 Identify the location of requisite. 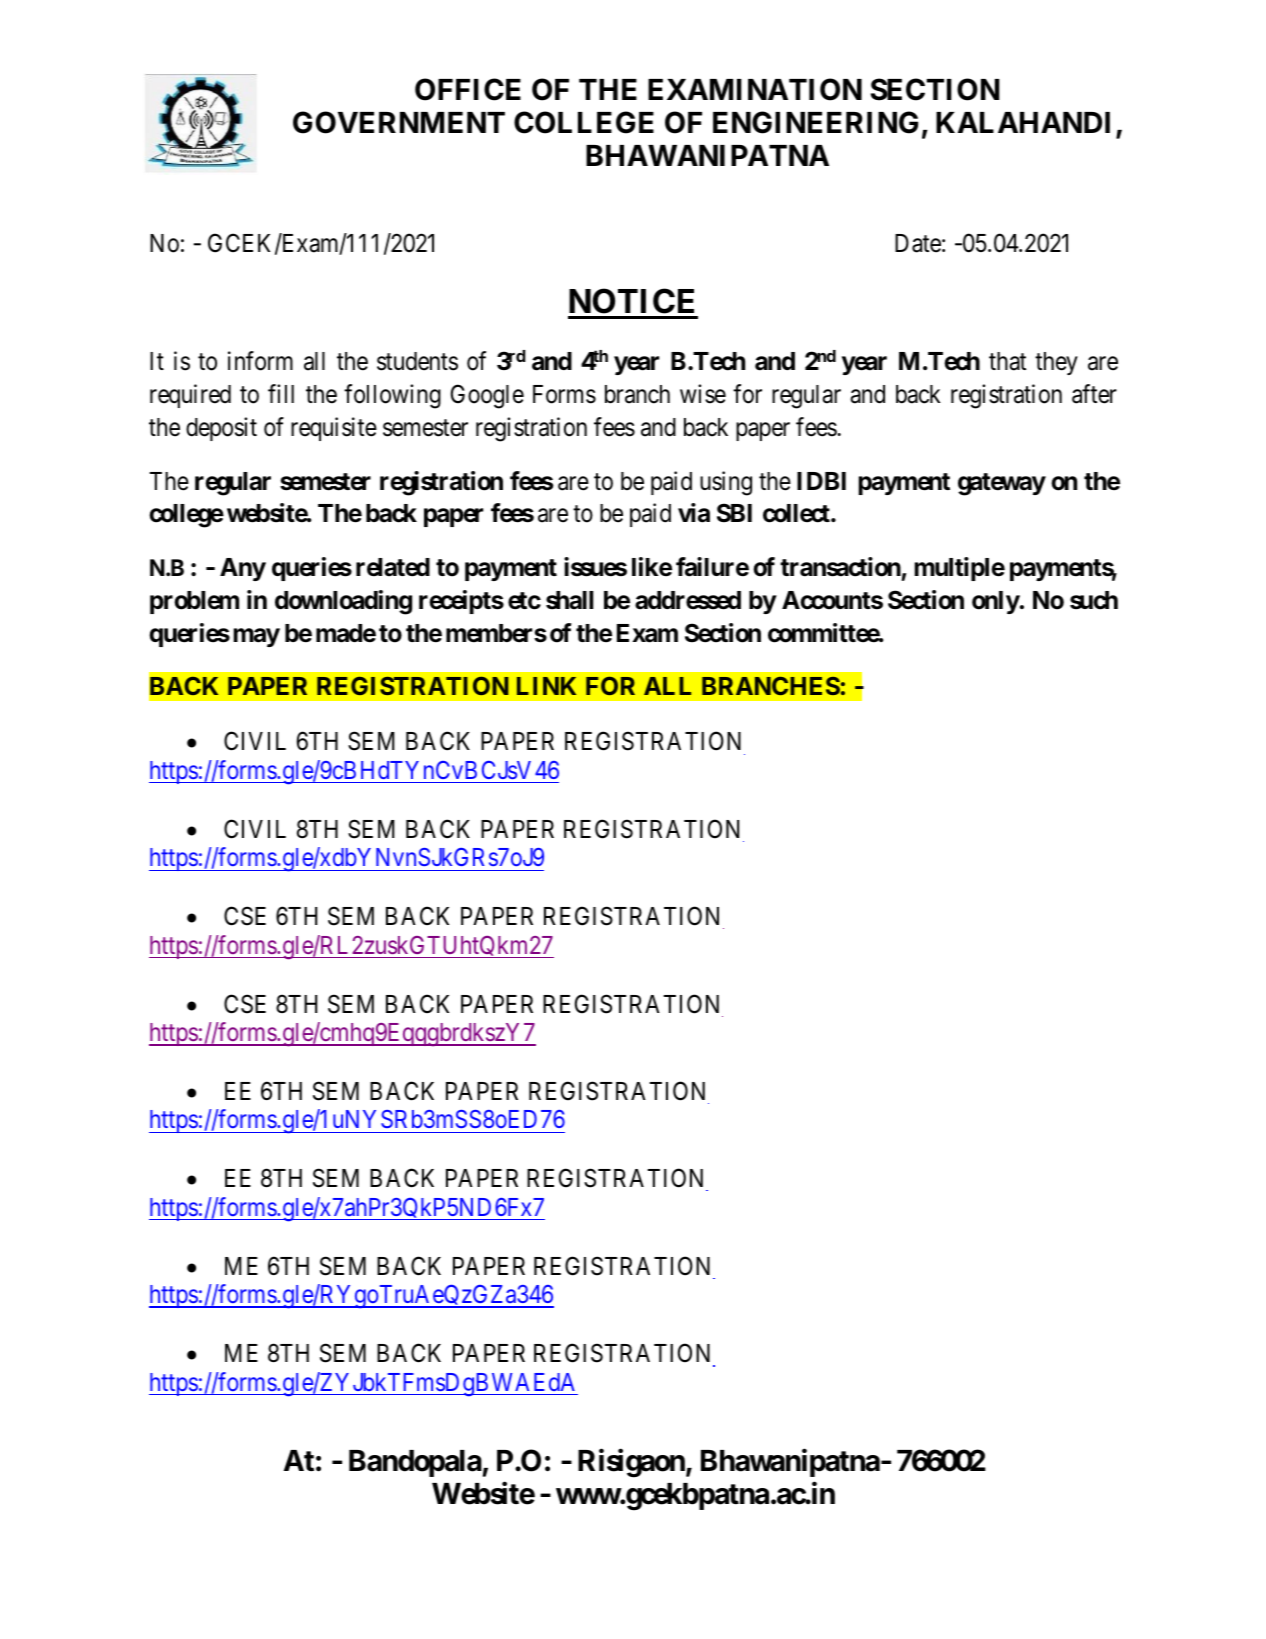
(334, 429).
